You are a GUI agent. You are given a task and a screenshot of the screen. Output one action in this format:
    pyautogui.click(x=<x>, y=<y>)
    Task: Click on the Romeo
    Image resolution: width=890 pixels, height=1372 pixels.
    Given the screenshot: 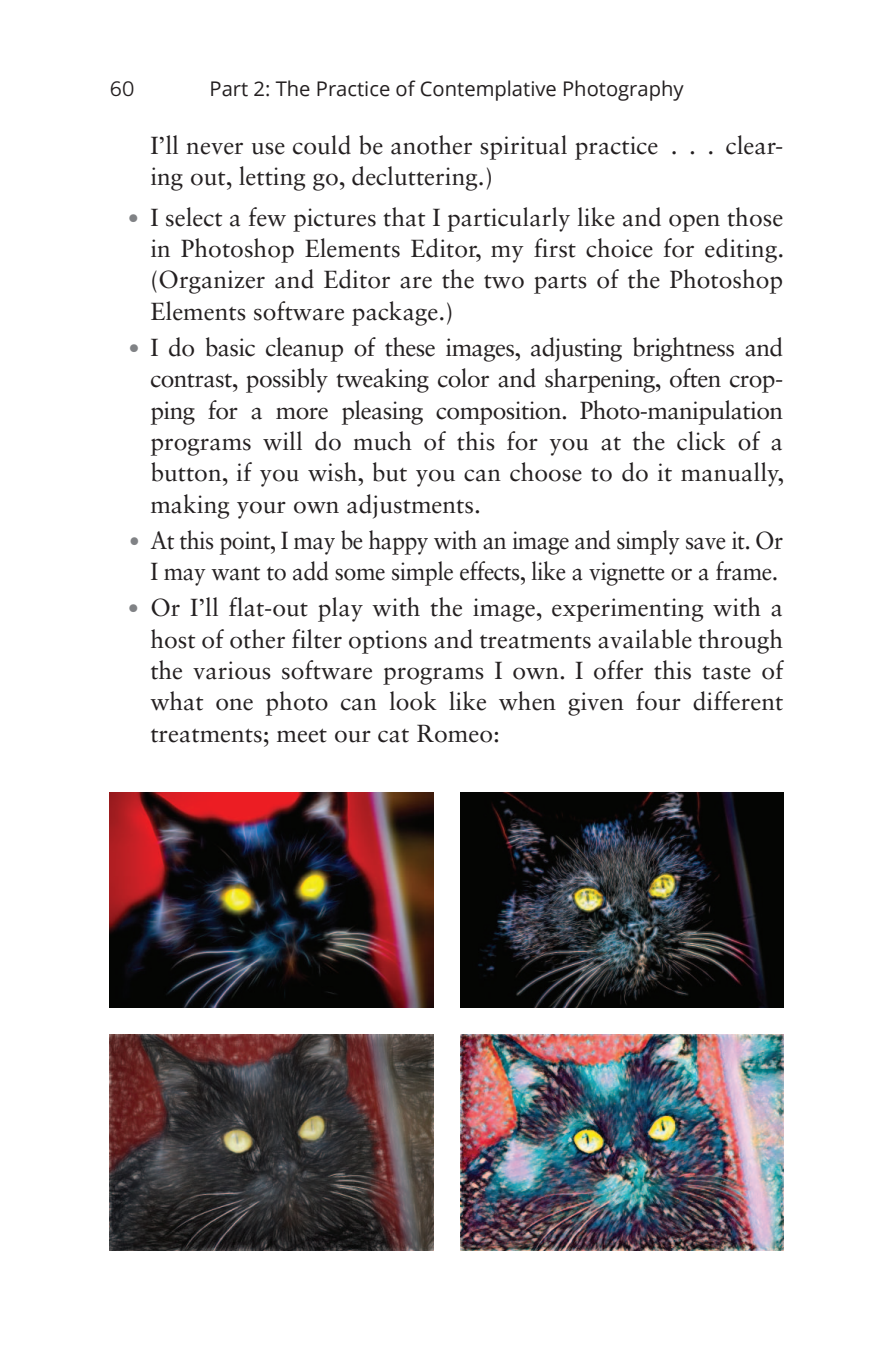 What is the action you would take?
    pyautogui.click(x=456, y=733)
